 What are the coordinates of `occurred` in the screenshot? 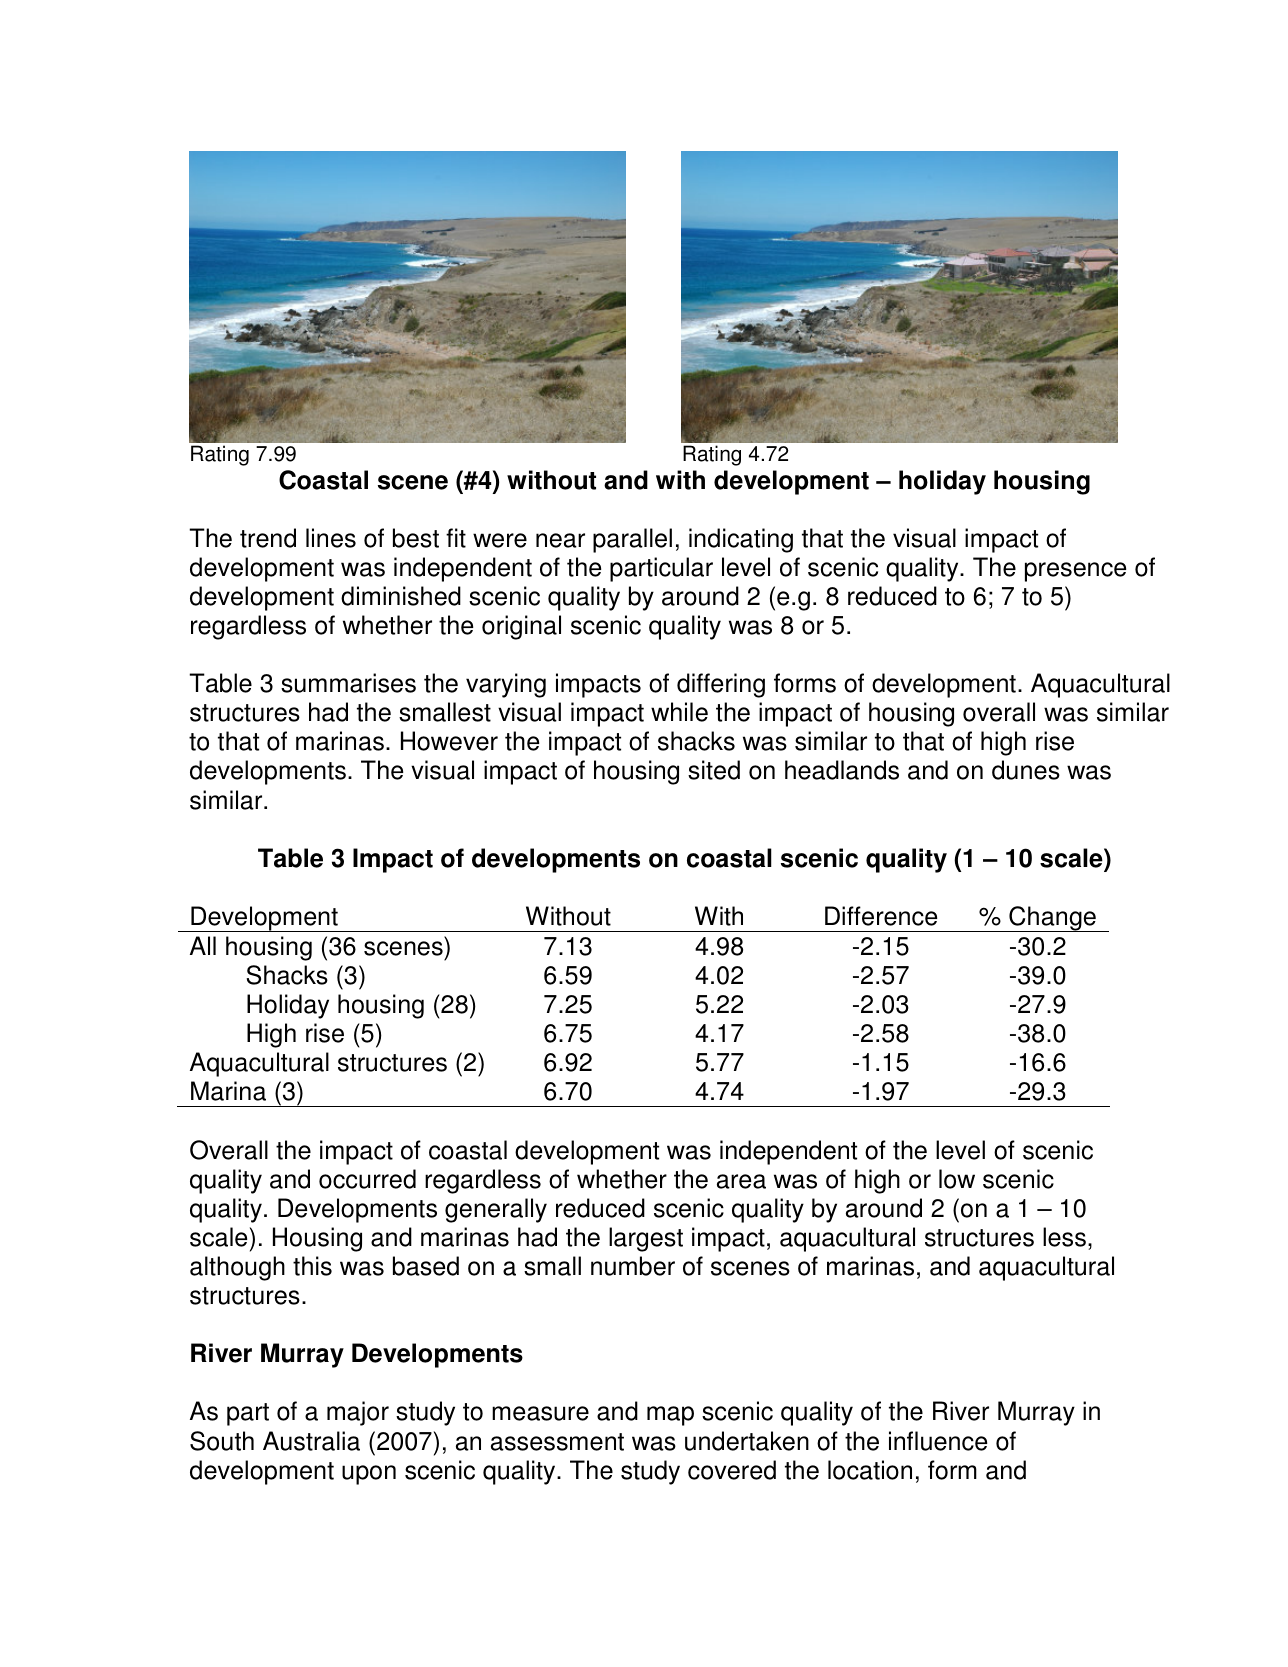 It's located at (367, 1179).
